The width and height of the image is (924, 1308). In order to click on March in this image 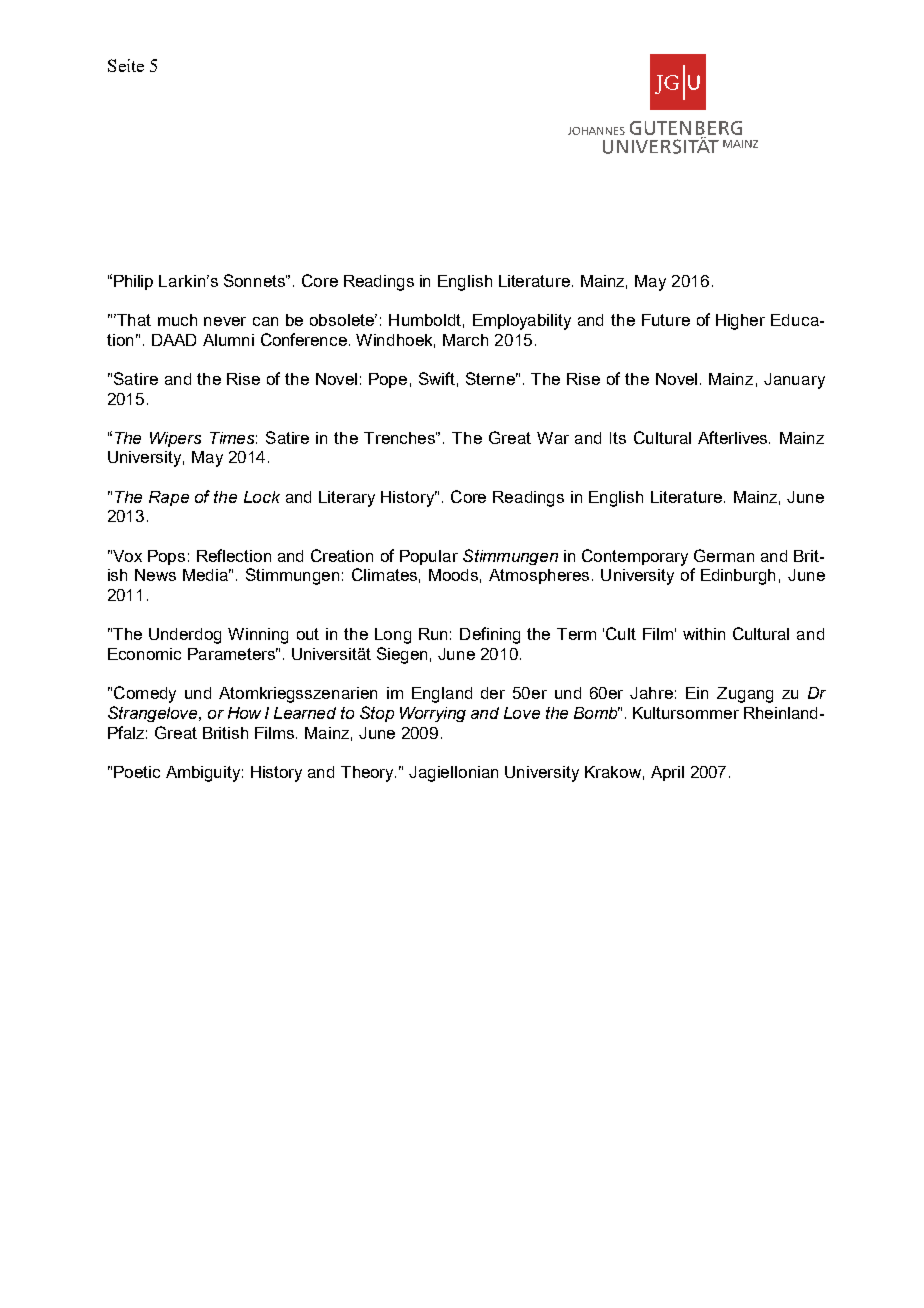, I will do `click(465, 340)`.
